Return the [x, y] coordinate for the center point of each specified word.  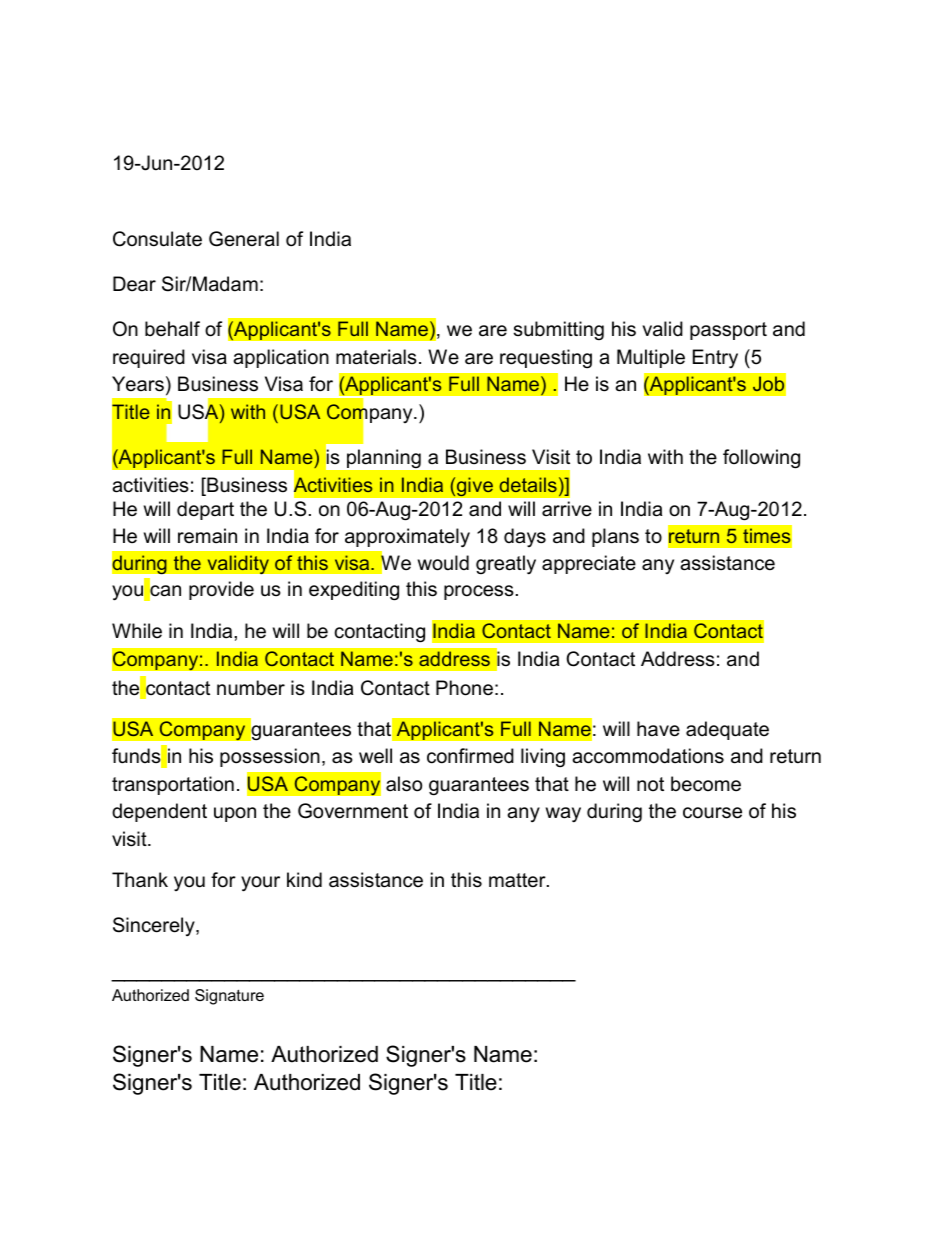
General [244, 239]
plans [615, 537]
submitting [559, 330]
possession [270, 757]
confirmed [470, 756]
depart [205, 510]
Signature [229, 997]
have [658, 729]
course [712, 813]
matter [518, 880]
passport [728, 331]
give [474, 487]
